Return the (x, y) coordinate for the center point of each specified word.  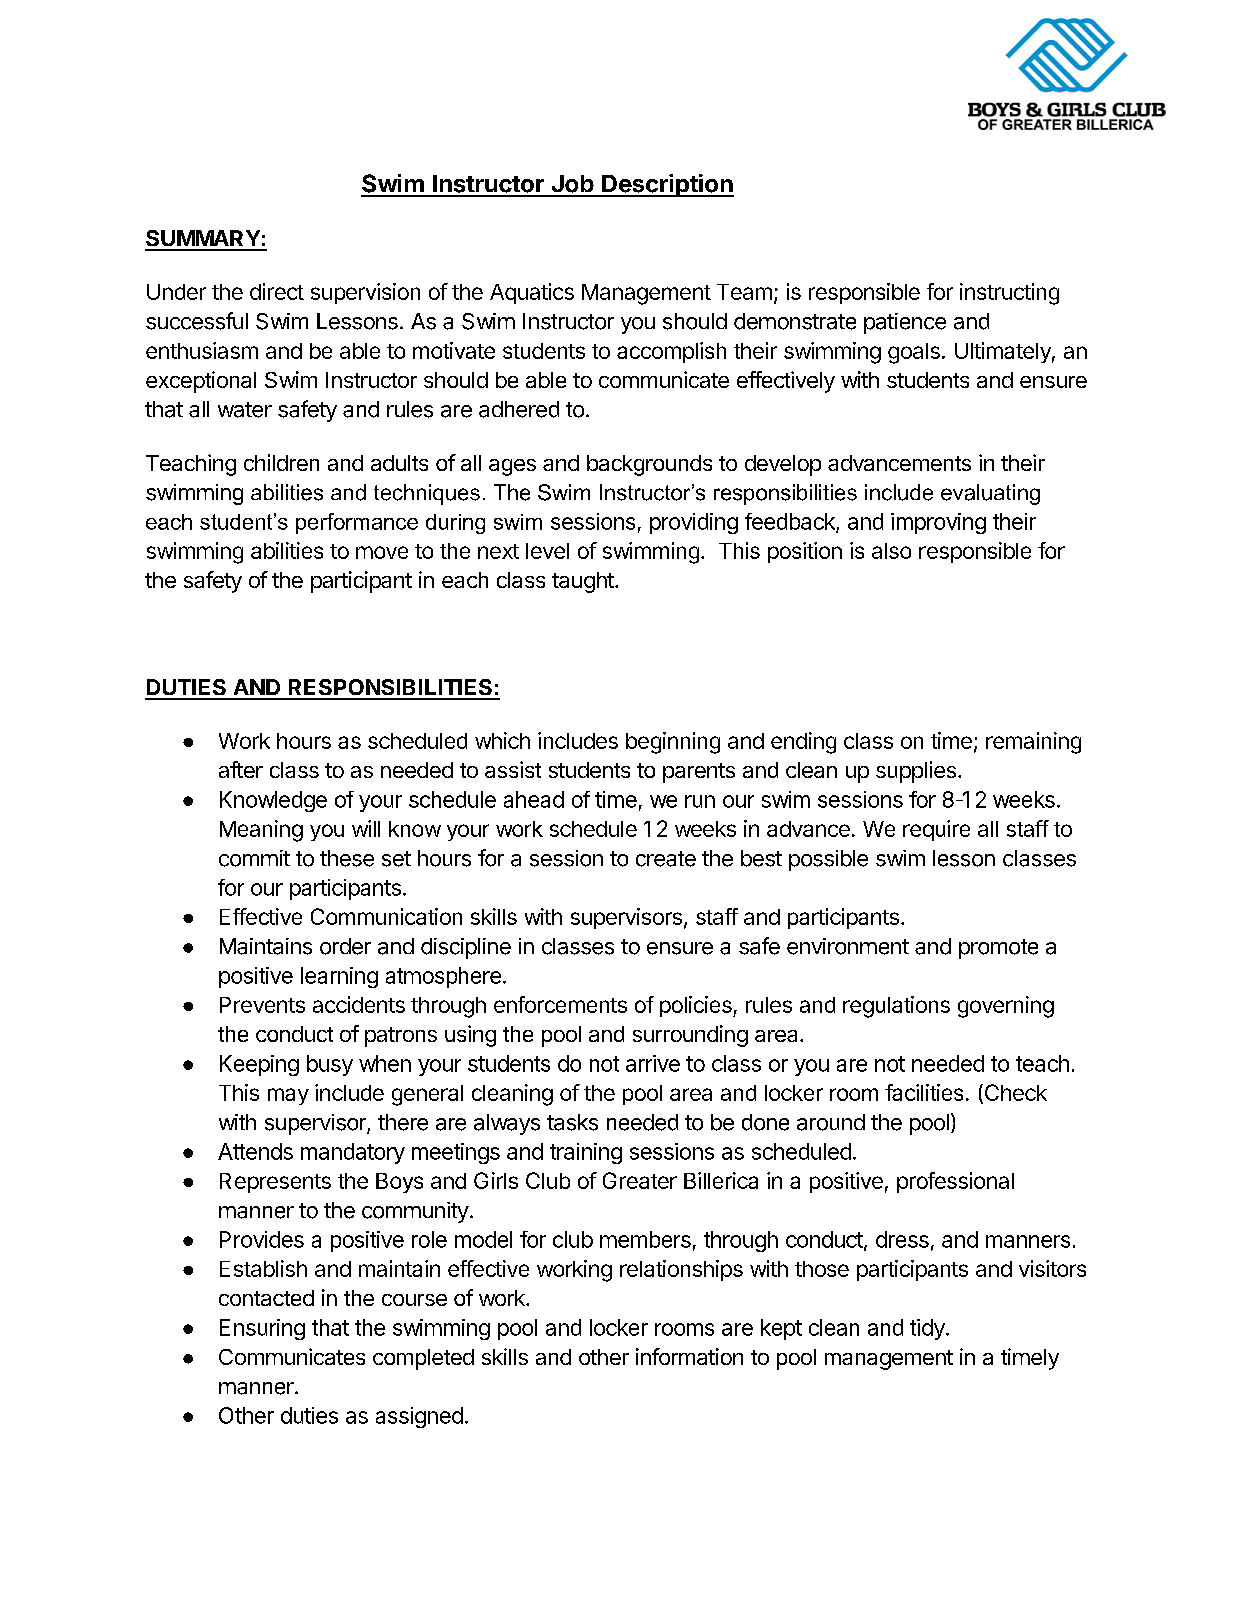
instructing (1009, 294)
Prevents (262, 1005)
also (891, 551)
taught (584, 582)
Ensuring (262, 1329)
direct (277, 291)
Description (667, 185)
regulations (896, 1007)
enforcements (560, 1004)
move (382, 552)
